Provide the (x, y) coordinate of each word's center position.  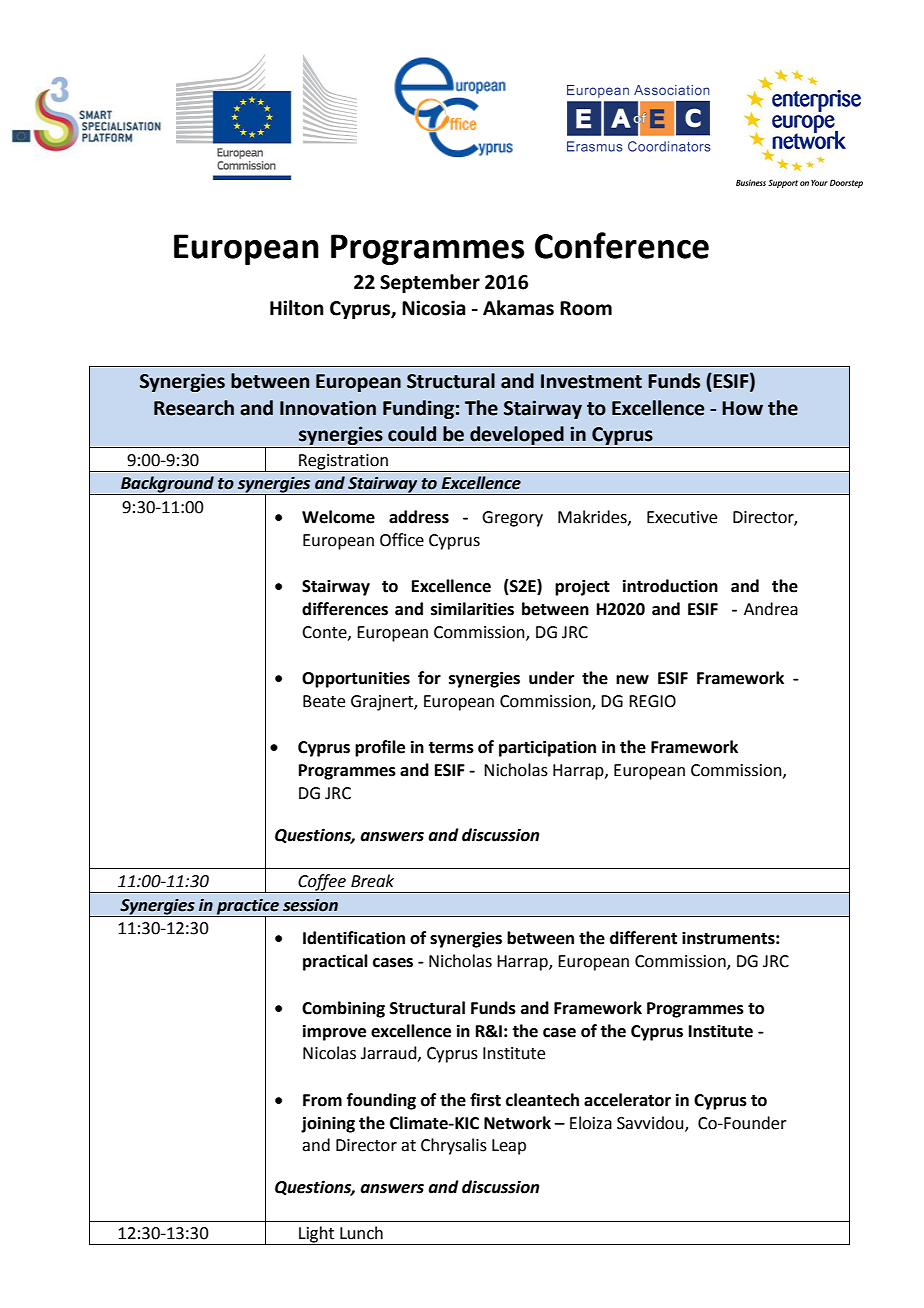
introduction (670, 586)
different (643, 938)
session (310, 905)
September (430, 283)
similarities (472, 609)
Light (317, 1235)
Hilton (297, 308)
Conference (622, 245)
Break (372, 881)
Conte (325, 633)
